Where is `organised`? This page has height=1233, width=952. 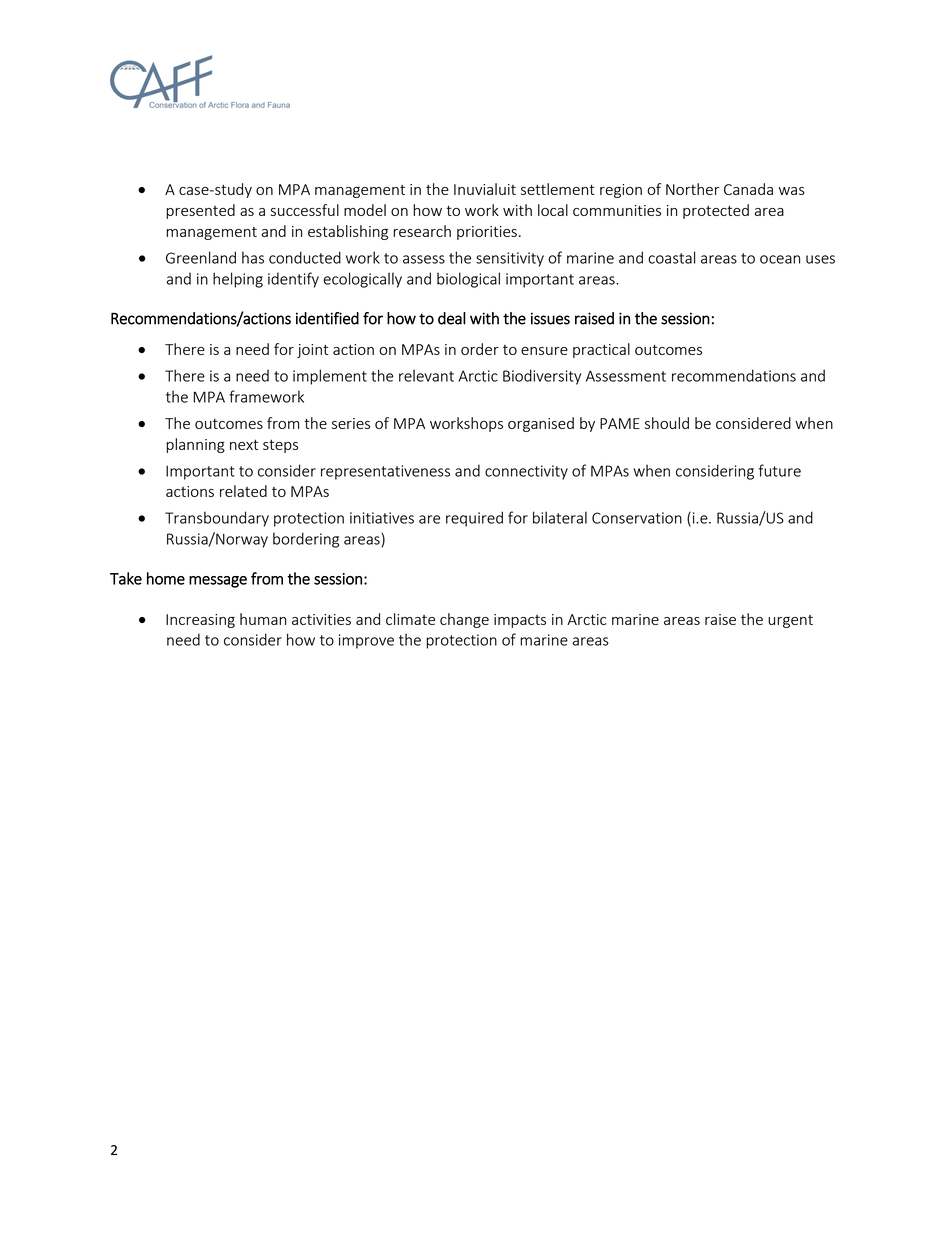
organised is located at coordinates (541, 424).
